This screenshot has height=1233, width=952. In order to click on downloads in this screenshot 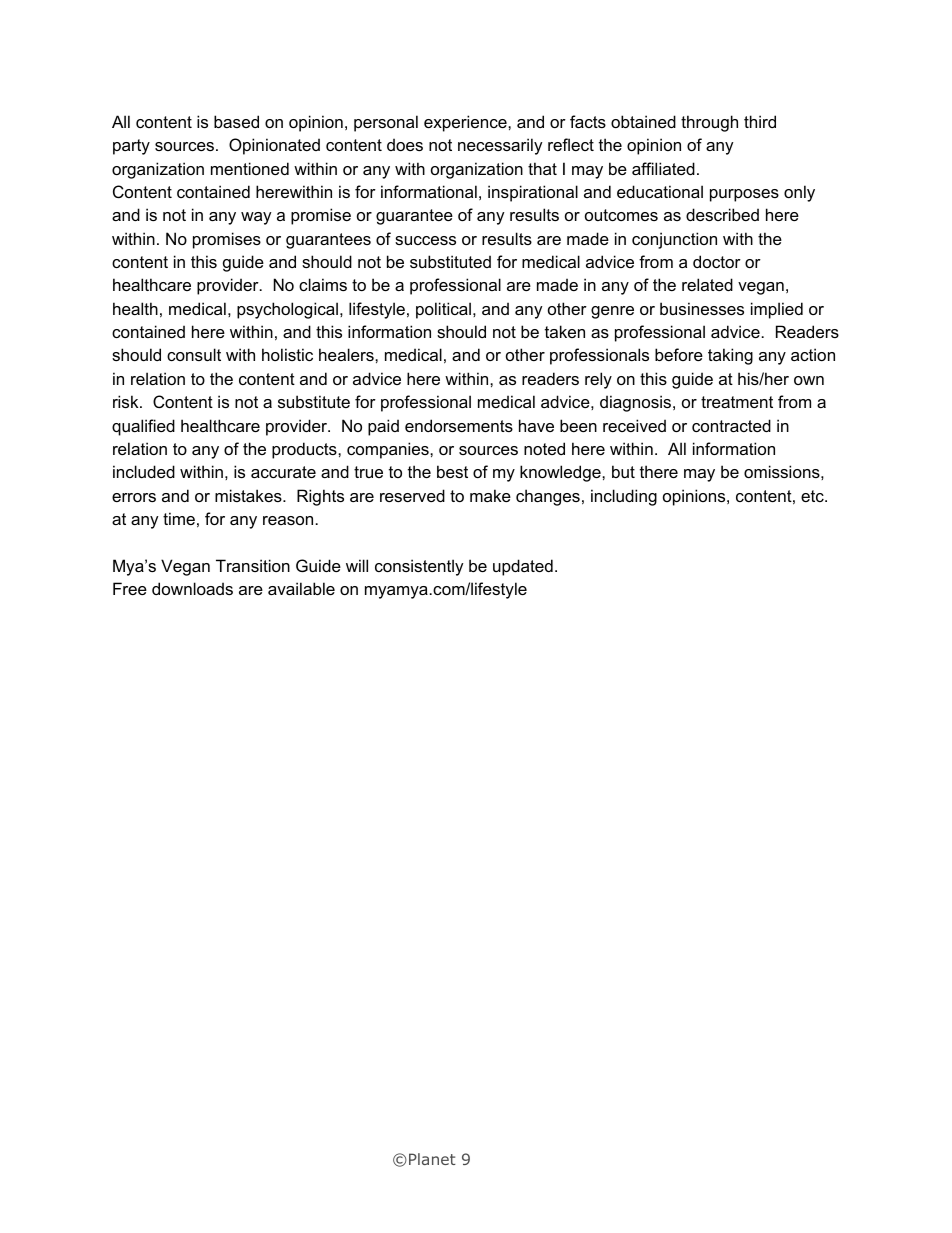, I will do `click(192, 588)`.
